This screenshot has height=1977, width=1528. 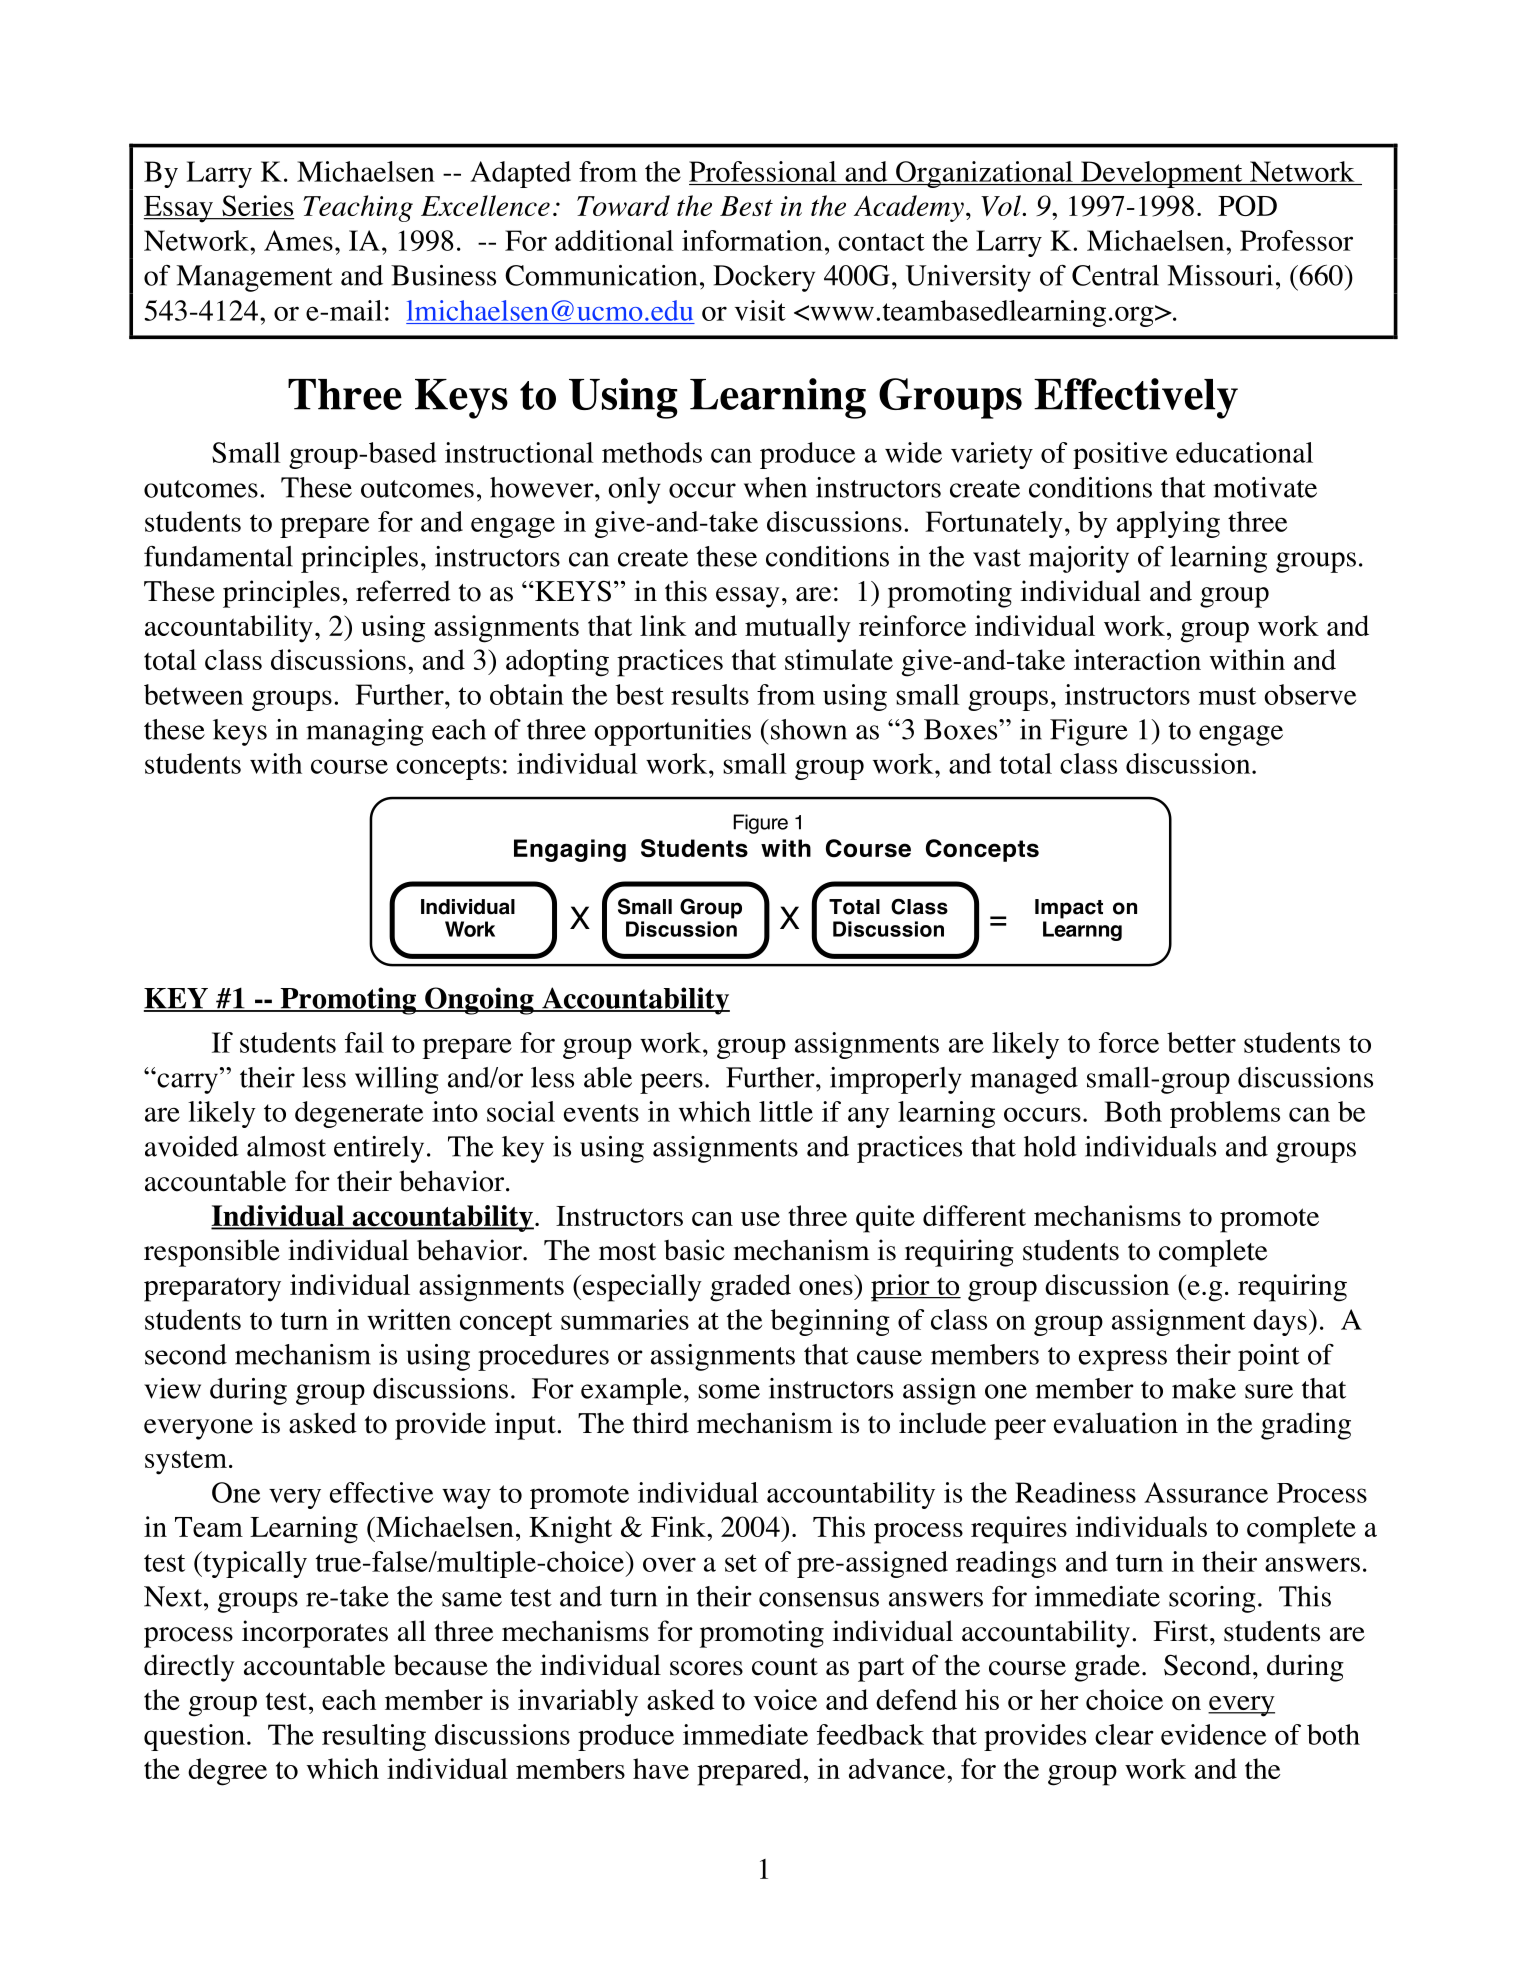 I want to click on when, so click(x=775, y=487).
